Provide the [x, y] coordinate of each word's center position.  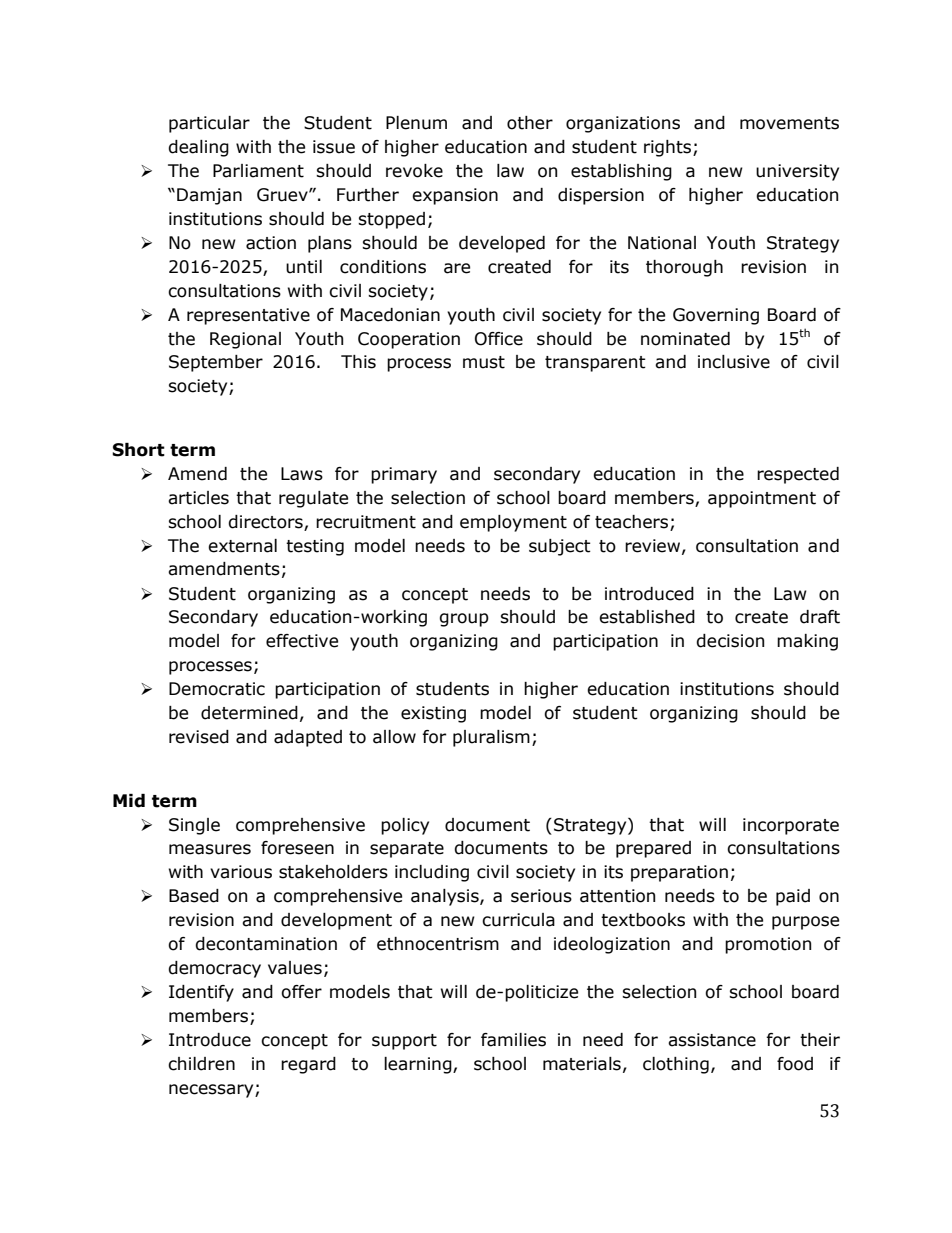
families [513, 1040]
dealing [198, 148]
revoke [414, 171]
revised [199, 737]
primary [404, 475]
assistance [712, 1040]
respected [798, 475]
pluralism [491, 738]
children [201, 1064]
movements [789, 123]
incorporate [791, 826]
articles [198, 498]
